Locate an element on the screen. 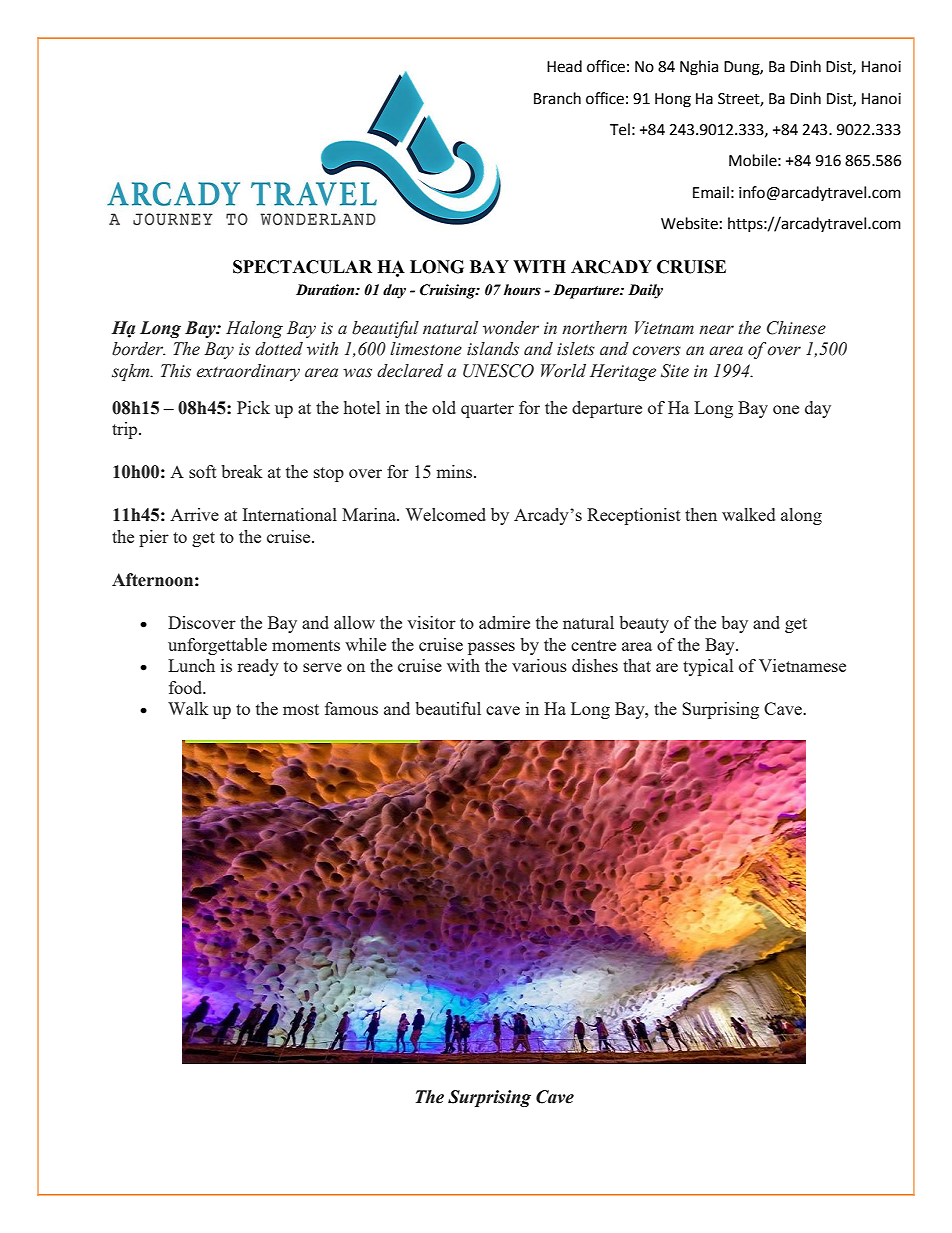 This screenshot has width=952, height=1233. Heritage is located at coordinates (623, 372).
